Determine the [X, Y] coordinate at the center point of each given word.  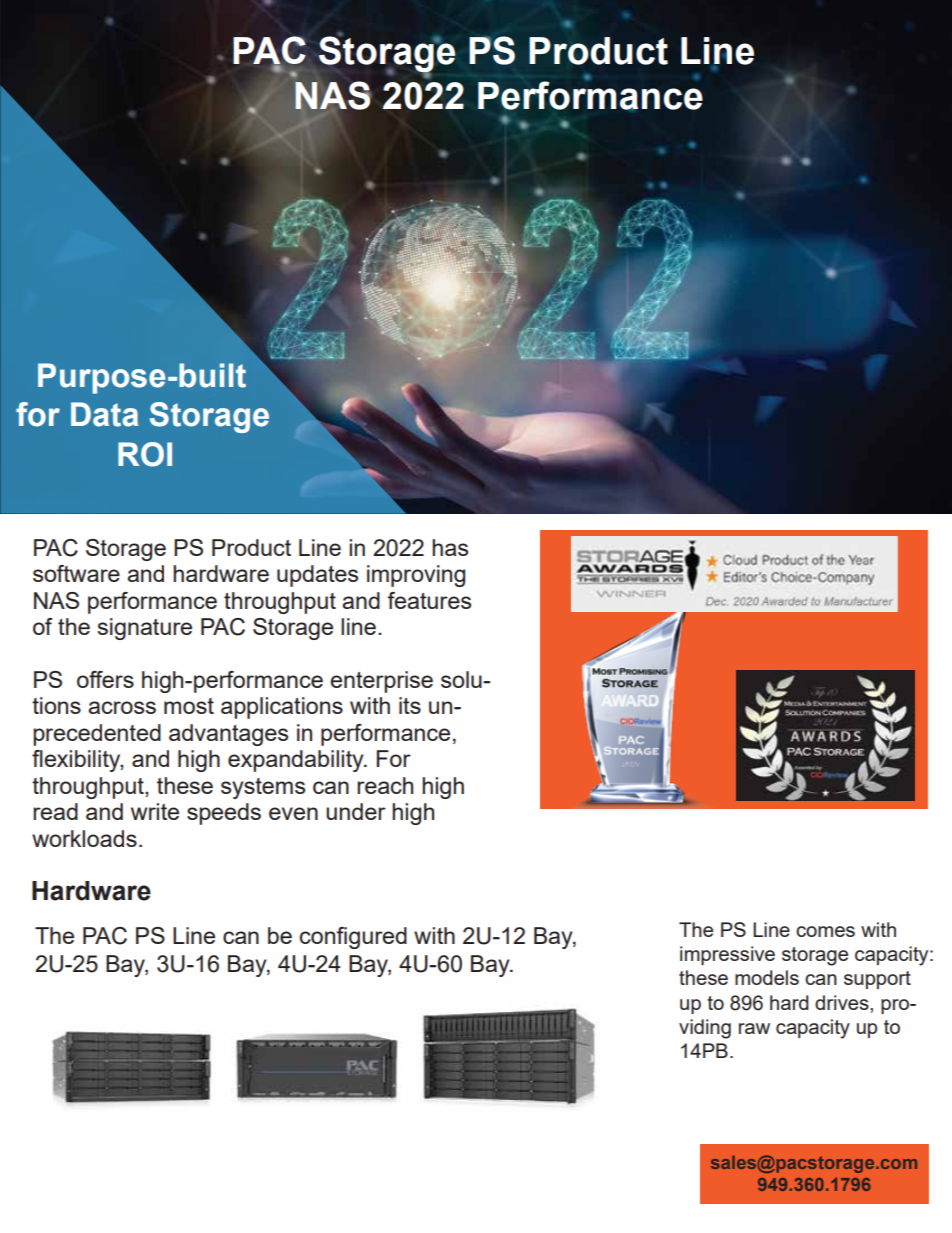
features [429, 600]
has [450, 547]
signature [145, 629]
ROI [145, 454]
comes [825, 931]
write [155, 811]
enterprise [381, 682]
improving [416, 576]
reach [385, 785]
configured [353, 938]
